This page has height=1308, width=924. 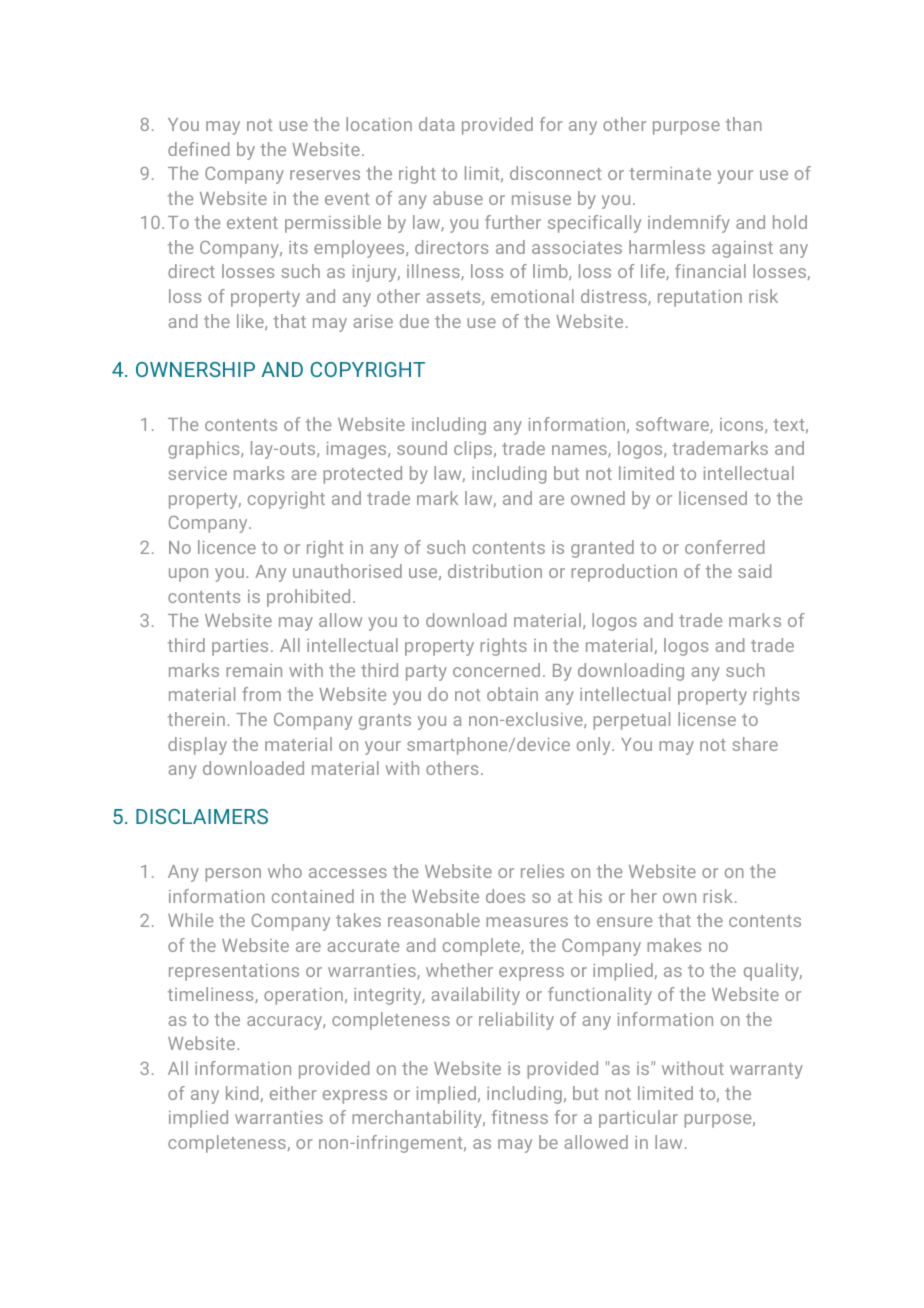 What do you see at coordinates (422, 448) in the page?
I see `sound` at bounding box center [422, 448].
